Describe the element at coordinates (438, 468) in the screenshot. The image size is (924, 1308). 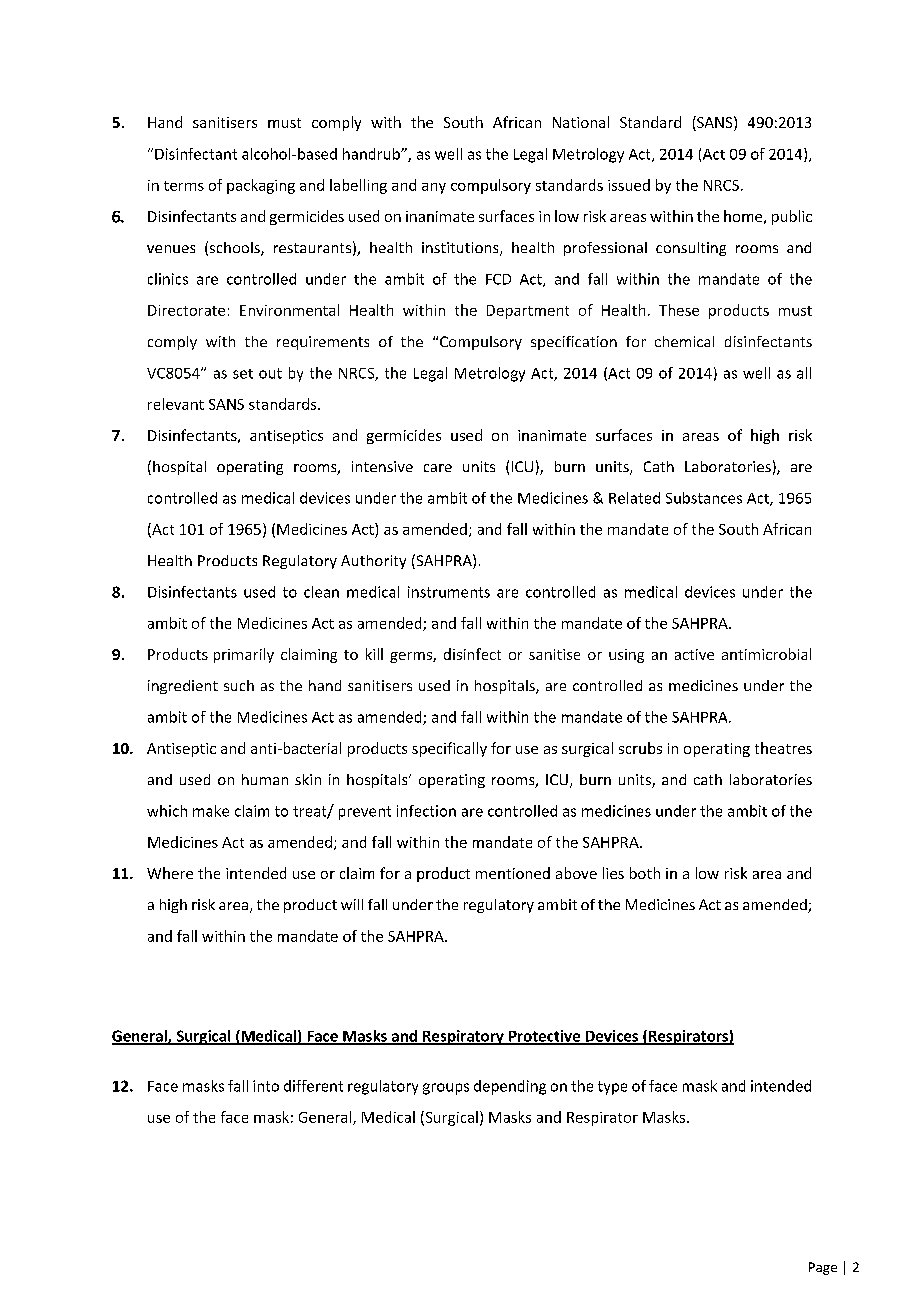
I see `care` at that location.
